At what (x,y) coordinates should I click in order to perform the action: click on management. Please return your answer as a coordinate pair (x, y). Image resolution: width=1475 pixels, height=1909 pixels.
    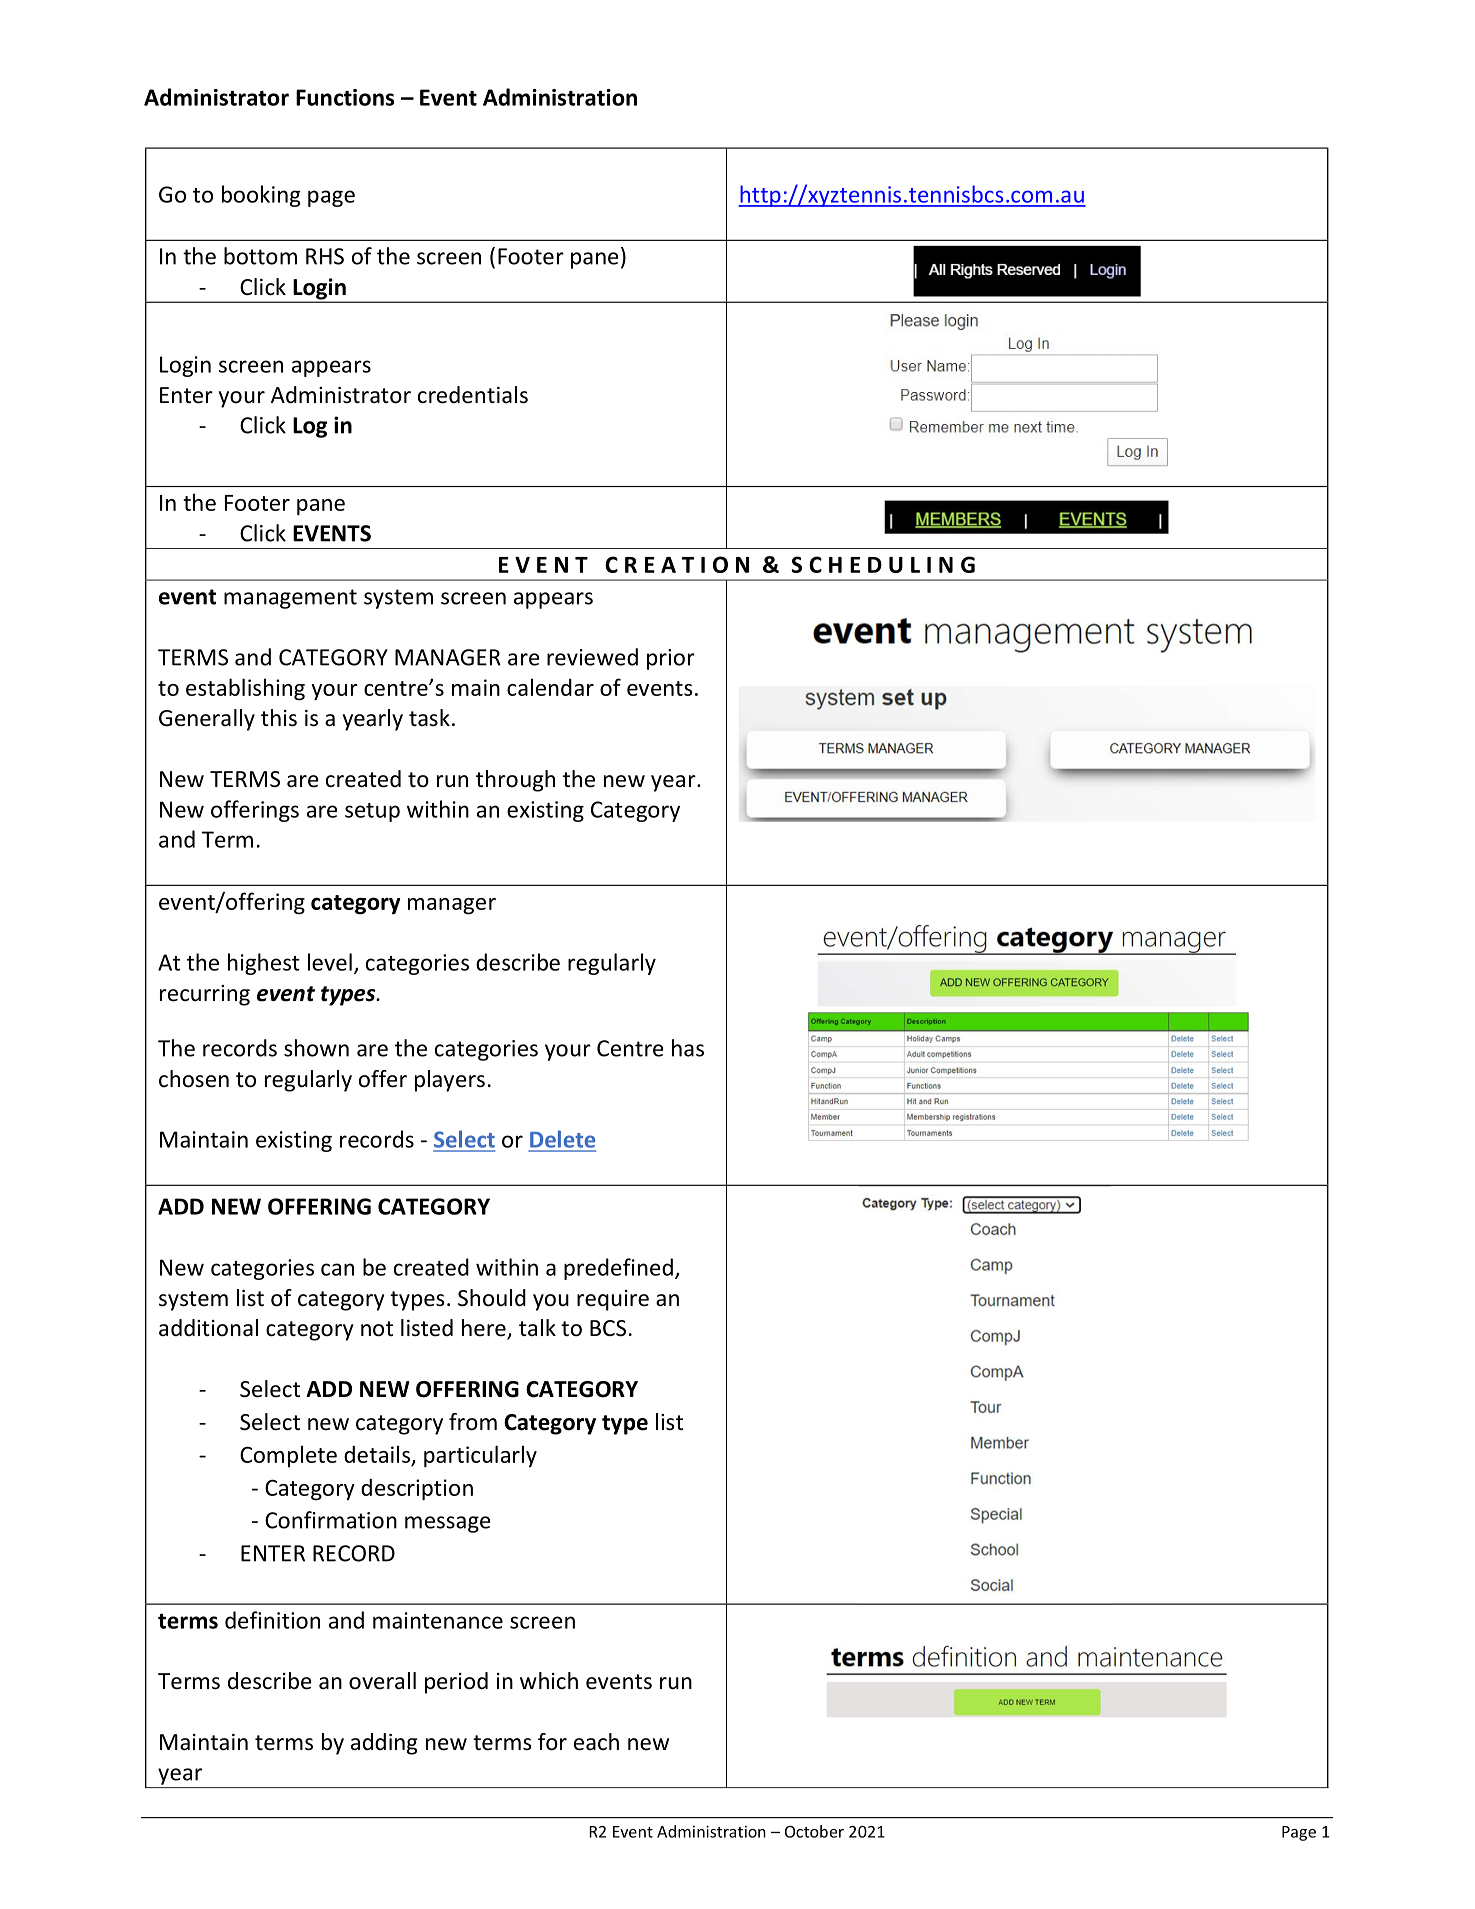
    Looking at the image, I should click on (290, 599).
